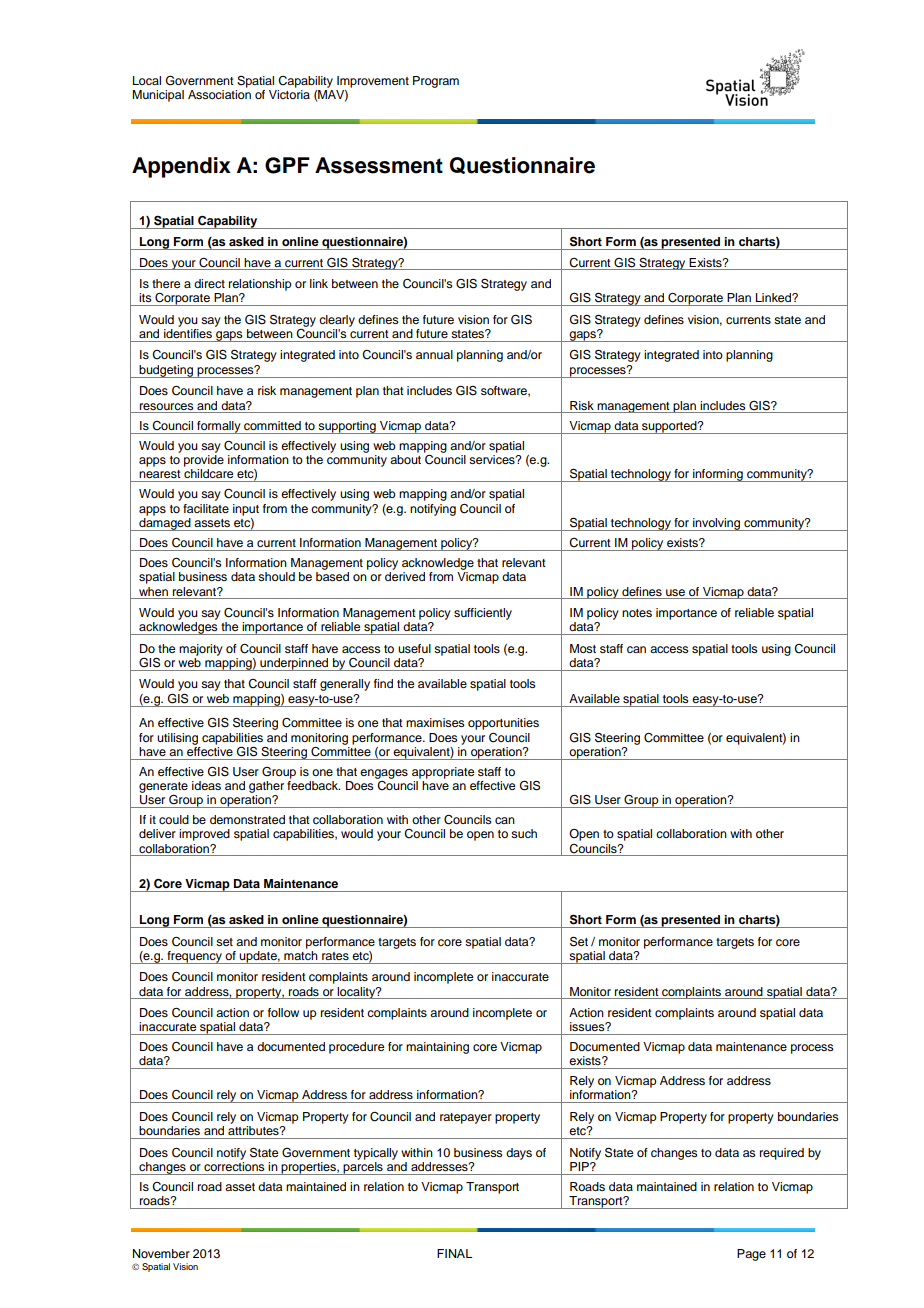 Image resolution: width=924 pixels, height=1308 pixels. Describe the element at coordinates (437, 1048) in the screenshot. I see `maintaining` at that location.
